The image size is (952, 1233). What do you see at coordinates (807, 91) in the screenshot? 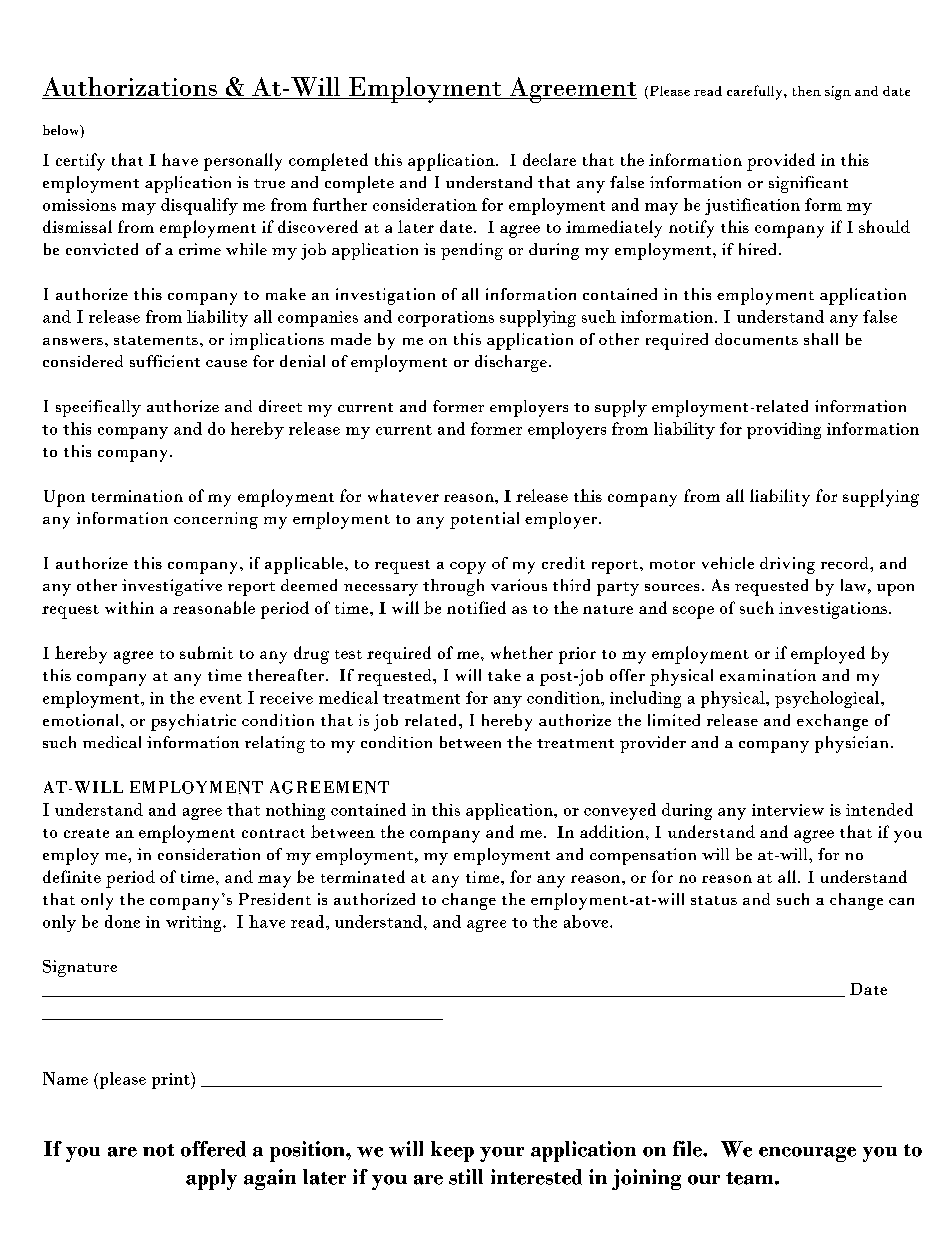
I see `then` at bounding box center [807, 91].
